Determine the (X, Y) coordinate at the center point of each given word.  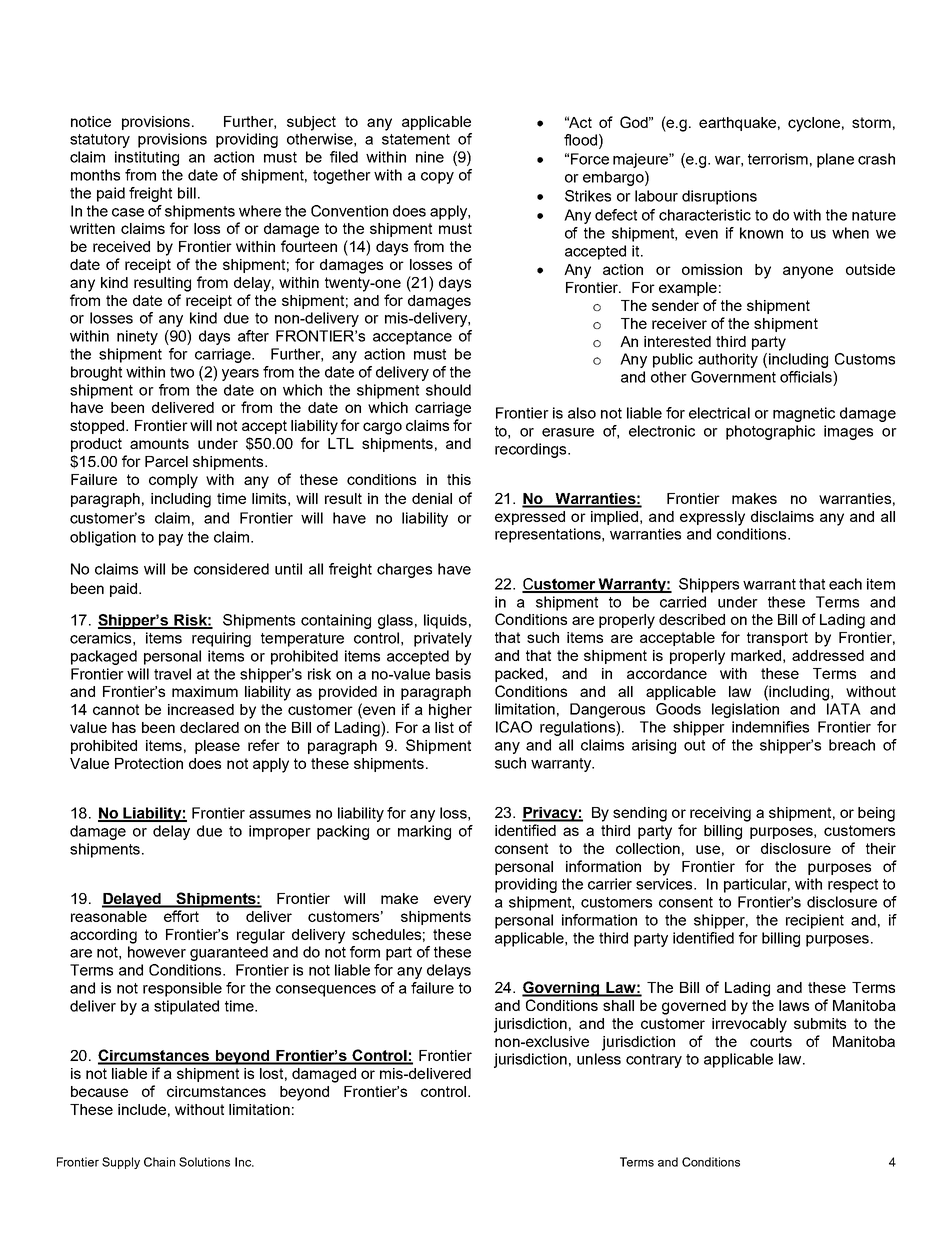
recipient (815, 921)
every (452, 901)
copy (437, 178)
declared (209, 727)
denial (432, 498)
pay (171, 540)
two (182, 372)
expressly (712, 518)
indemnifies (770, 727)
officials (807, 377)
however (157, 952)
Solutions (204, 1162)
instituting (147, 158)
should (448, 390)
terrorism (778, 159)
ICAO (514, 727)
